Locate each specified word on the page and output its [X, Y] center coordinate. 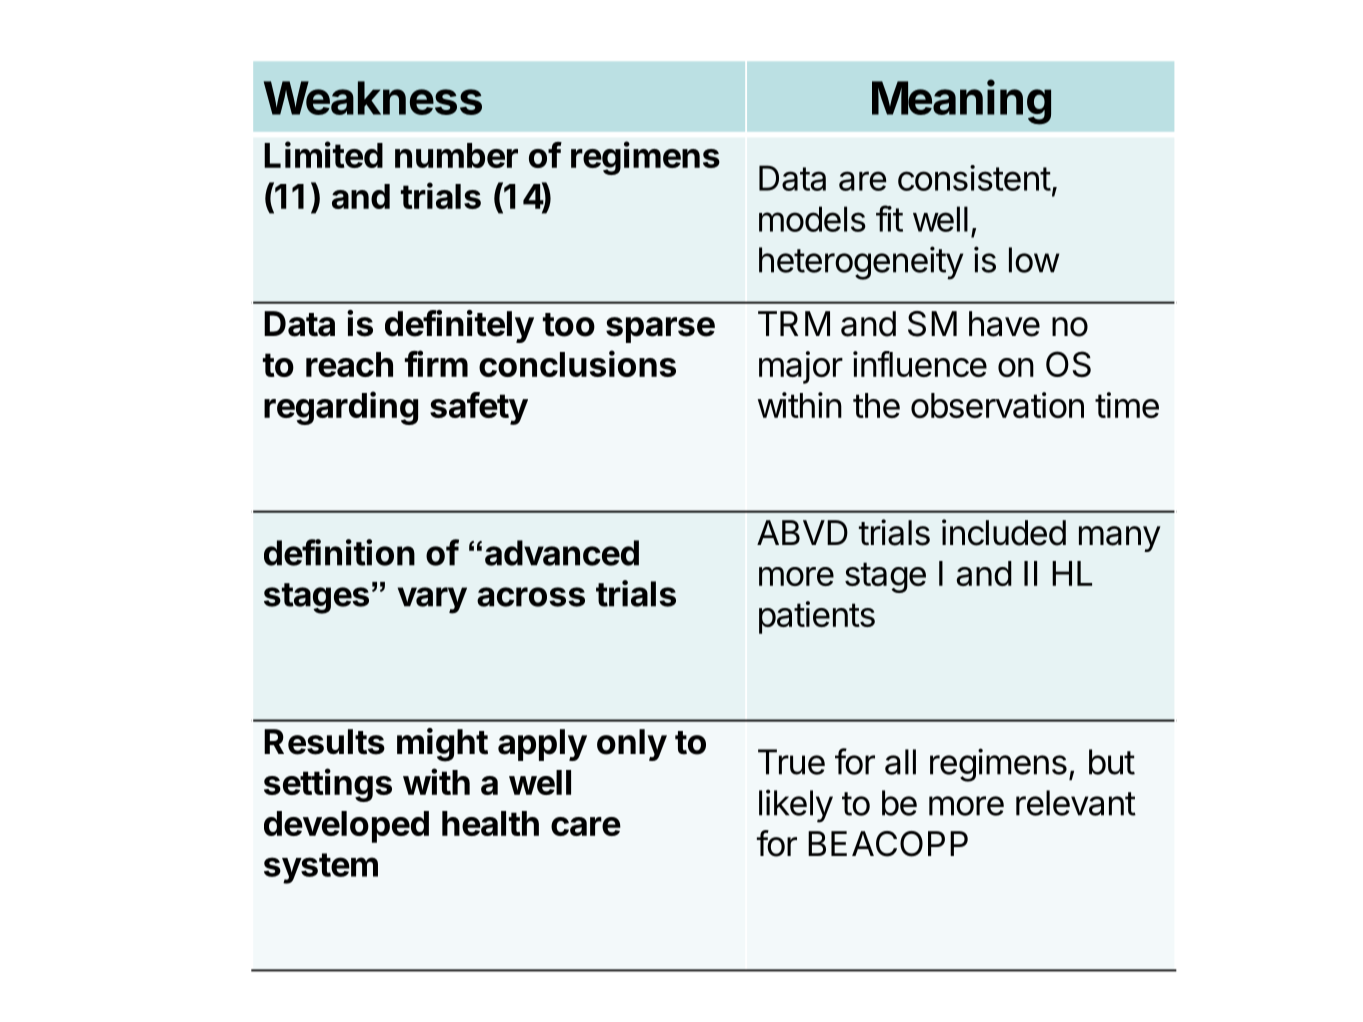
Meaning [961, 102]
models [812, 219]
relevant [1076, 803]
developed [346, 827]
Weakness [373, 98]
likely [796, 806]
